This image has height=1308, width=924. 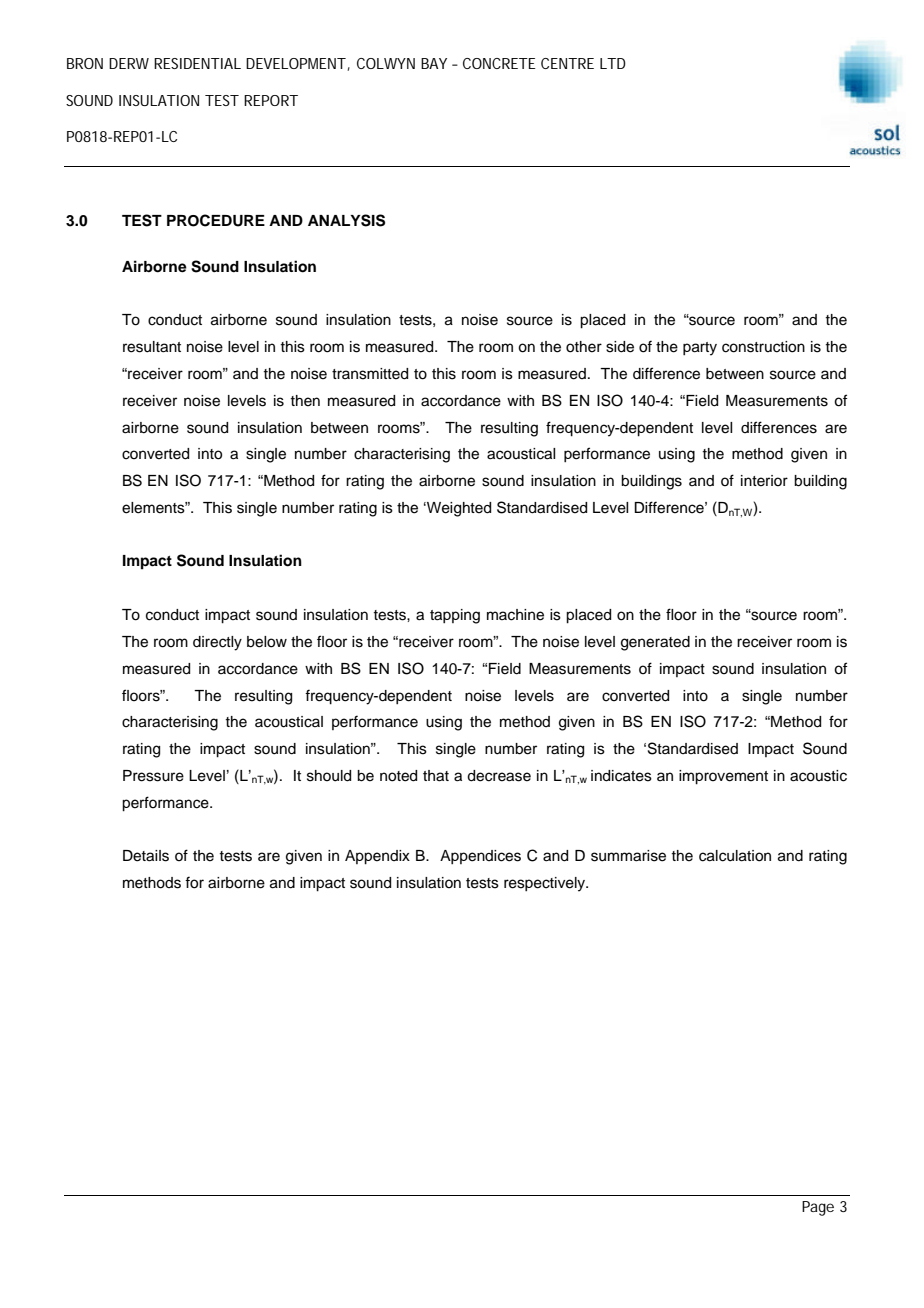 I want to click on Appendices, so click(x=480, y=857).
